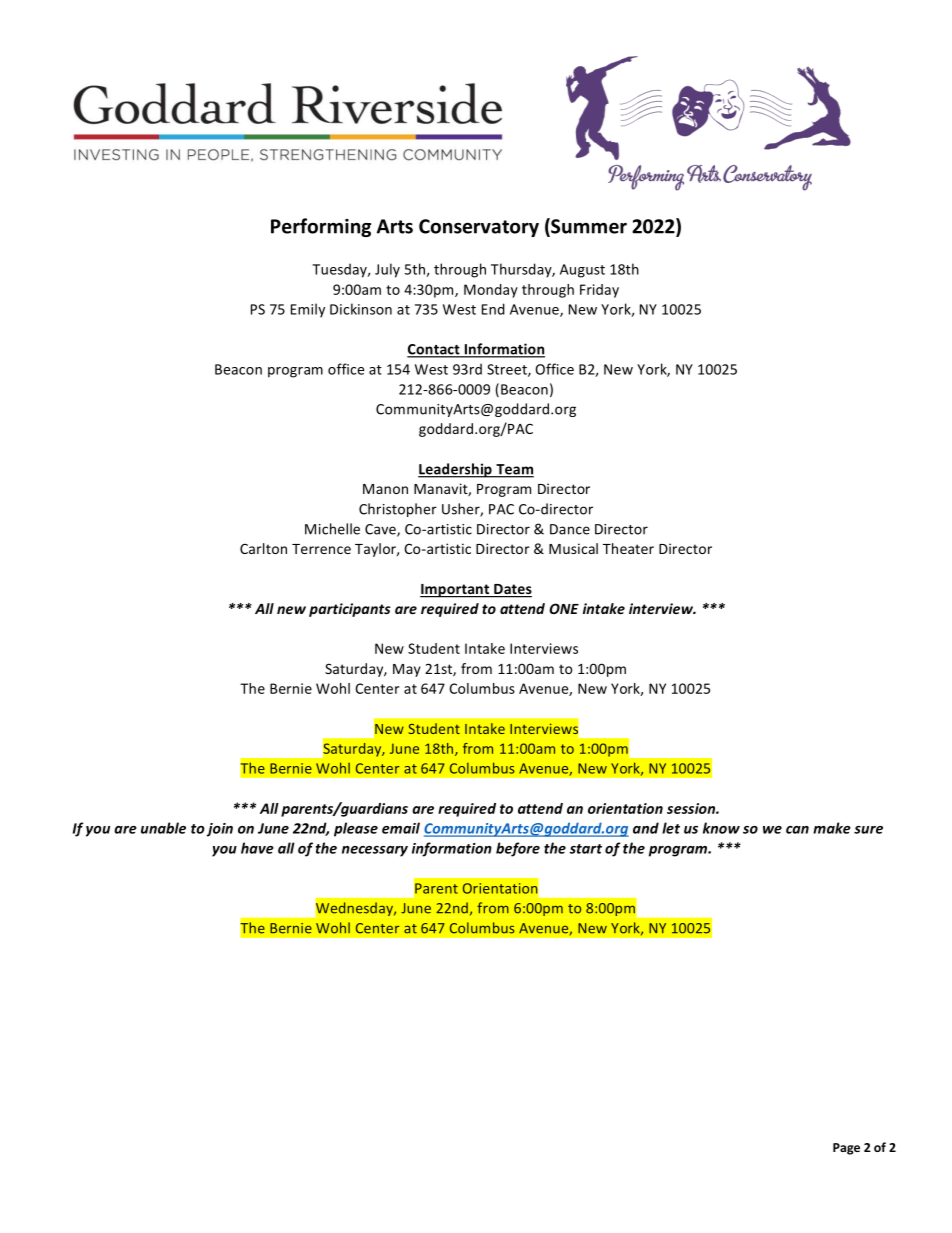 The image size is (952, 1233). I want to click on Performing, so click(321, 227).
